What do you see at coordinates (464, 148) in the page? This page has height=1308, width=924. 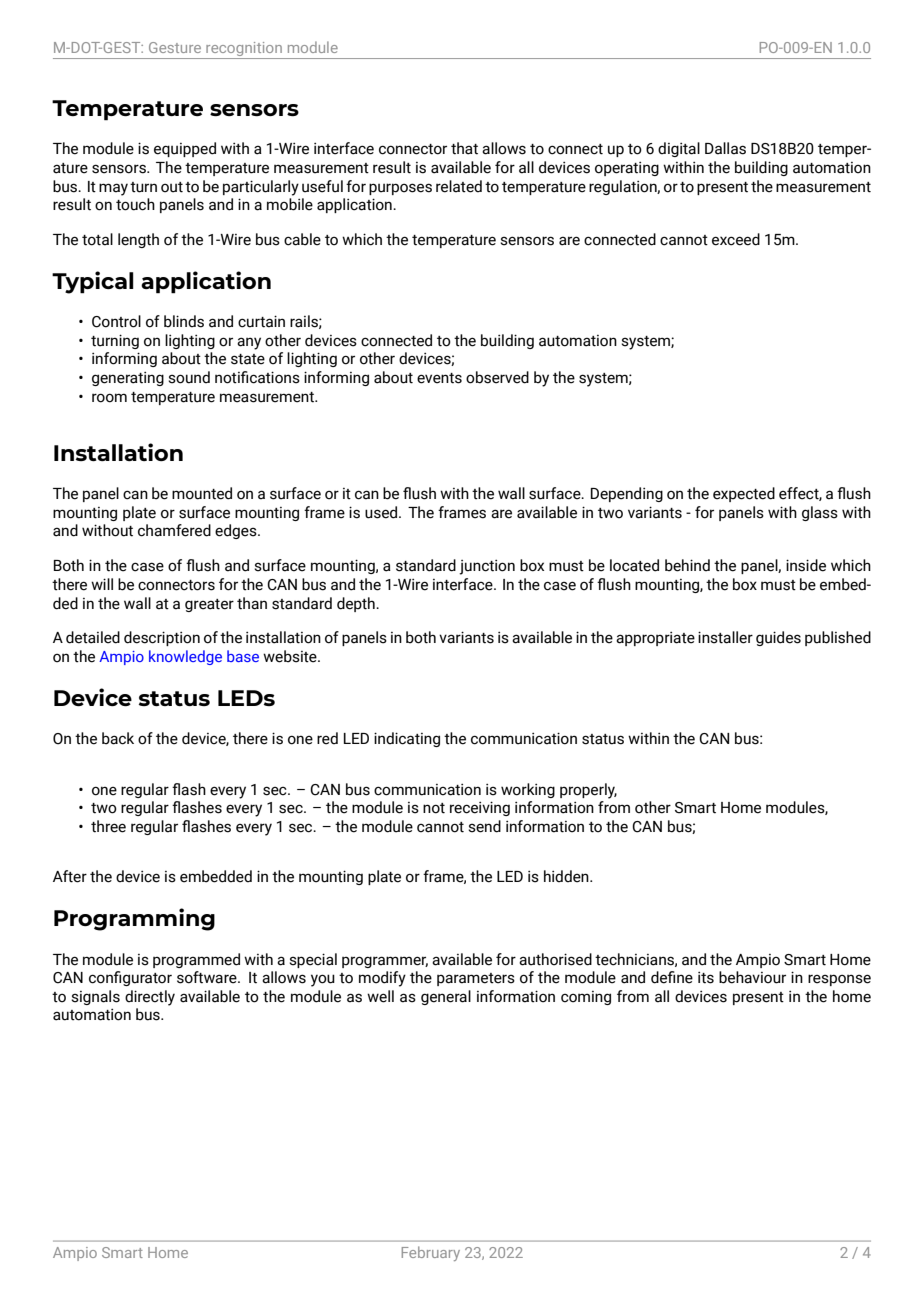 I see `that` at bounding box center [464, 148].
